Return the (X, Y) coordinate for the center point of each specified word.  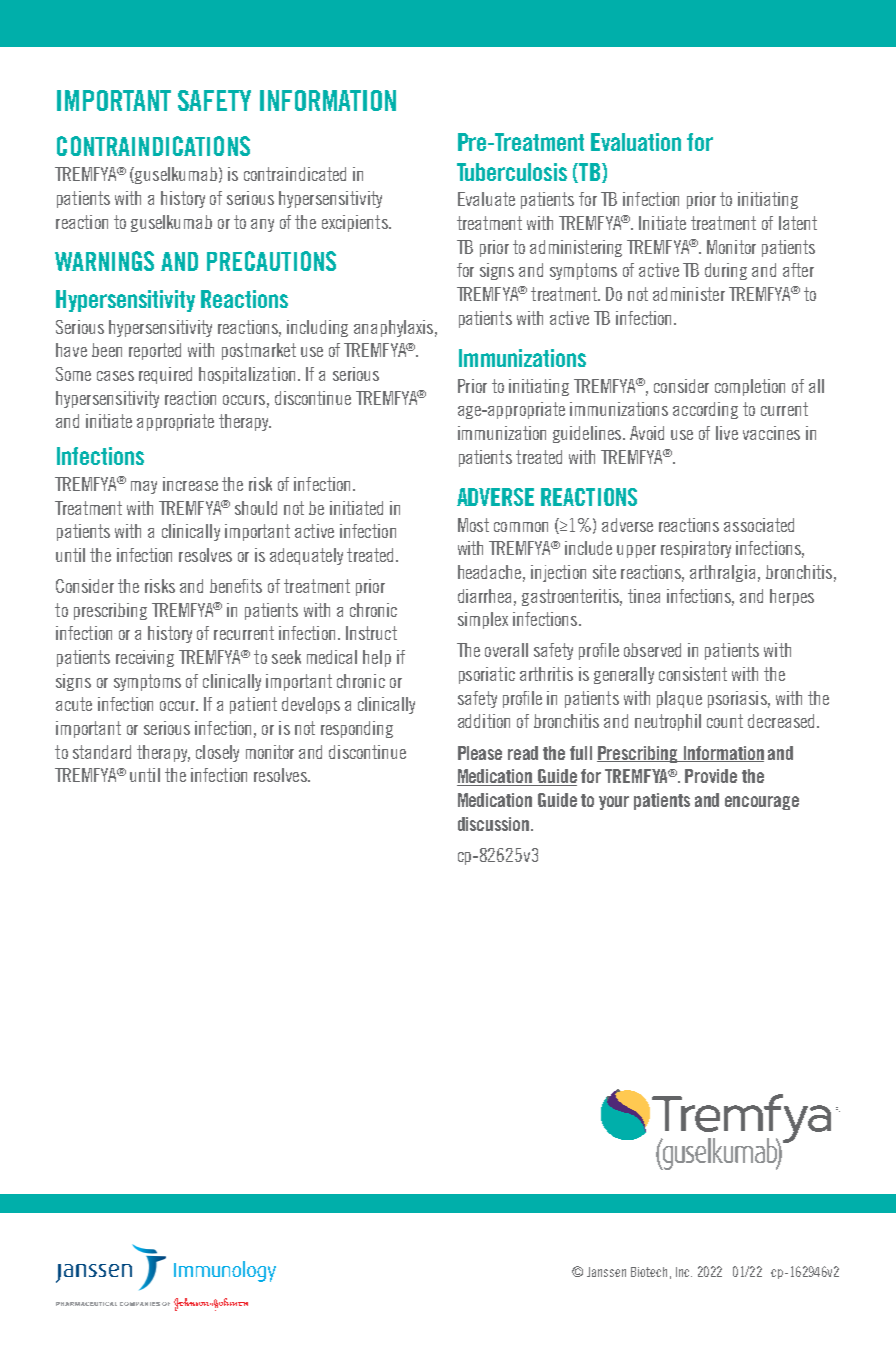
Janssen (606, 1272)
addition (484, 721)
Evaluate (486, 199)
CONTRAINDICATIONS (153, 146)
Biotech (649, 1272)
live (727, 433)
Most (473, 525)
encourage (762, 803)
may (144, 487)
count (725, 721)
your (614, 803)
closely (217, 753)
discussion (495, 824)
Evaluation (636, 142)
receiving (145, 658)
